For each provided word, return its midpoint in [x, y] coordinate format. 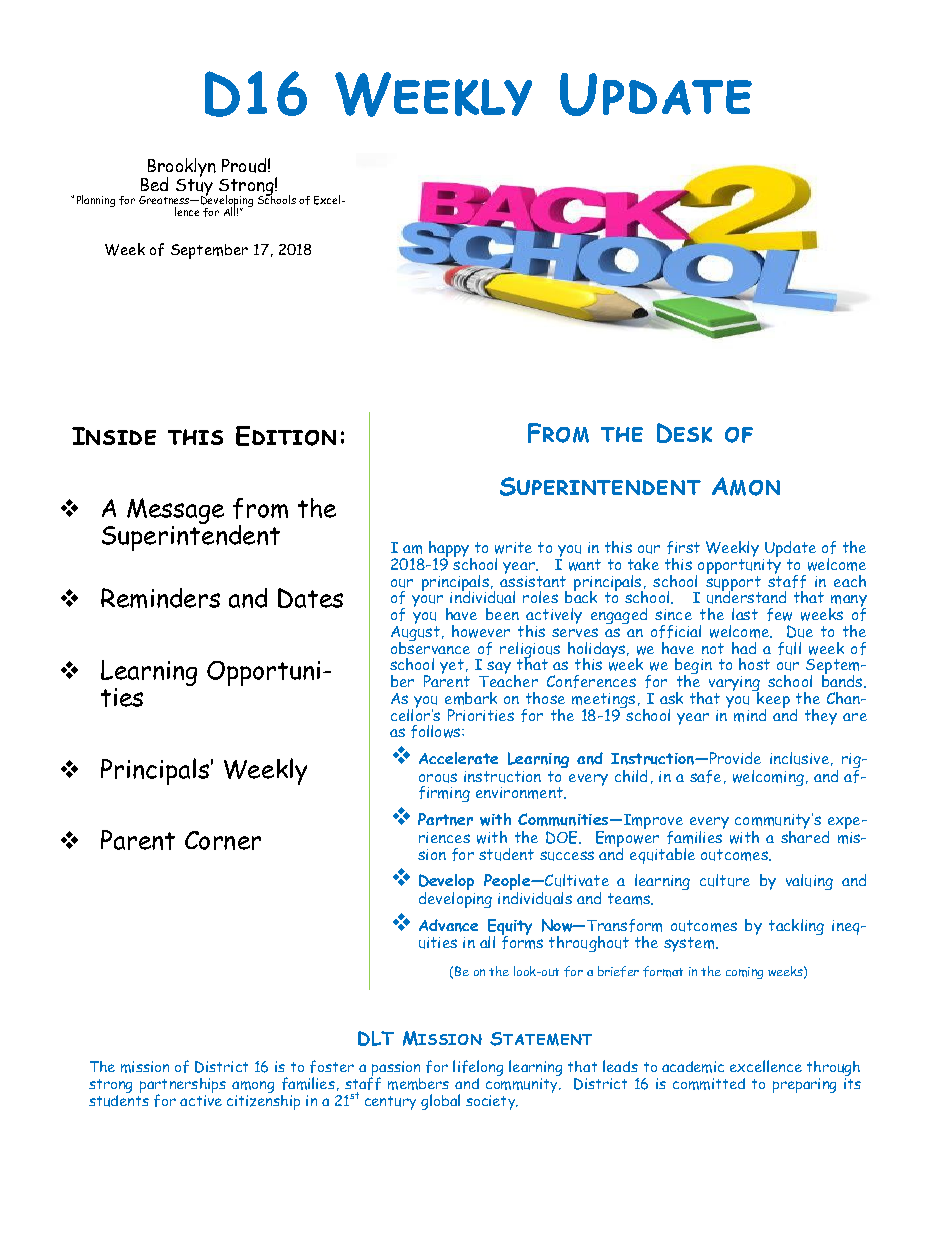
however [481, 631]
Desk [684, 433]
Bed [154, 184]
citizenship [263, 1101]
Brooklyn [181, 169]
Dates [310, 598]
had [744, 648]
